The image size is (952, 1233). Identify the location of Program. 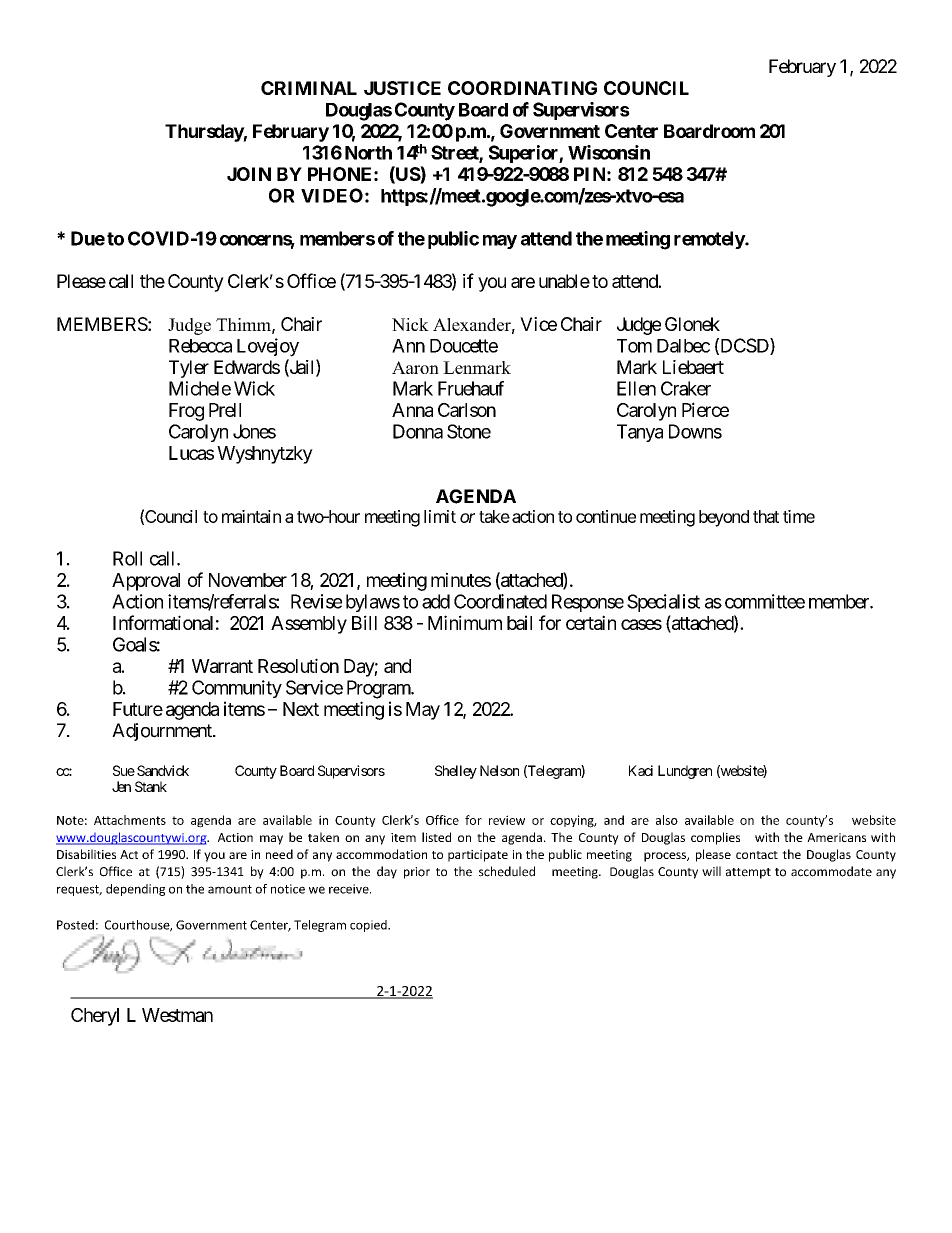
(379, 689).
